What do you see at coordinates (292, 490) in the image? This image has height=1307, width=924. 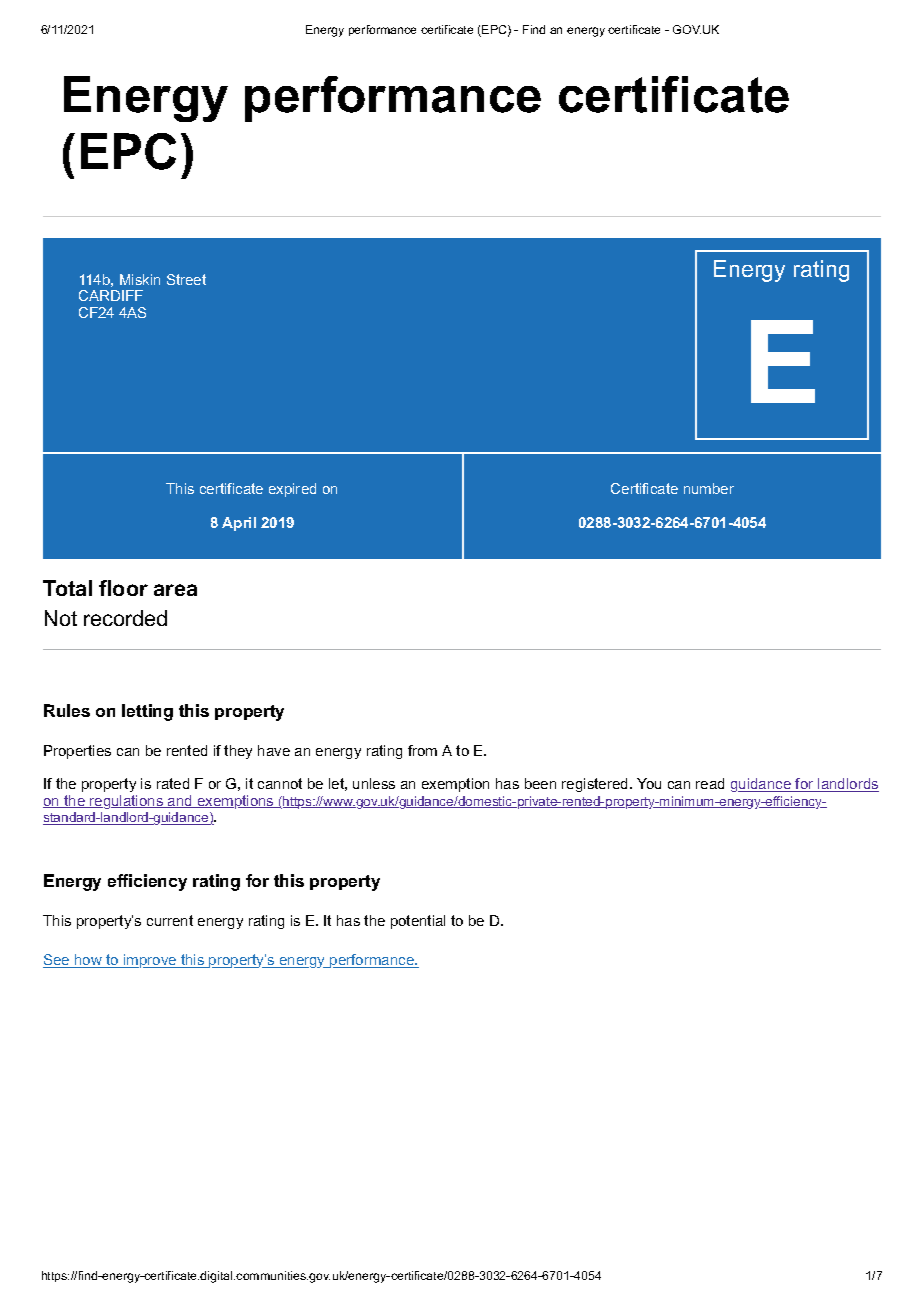 I see `expired` at bounding box center [292, 490].
